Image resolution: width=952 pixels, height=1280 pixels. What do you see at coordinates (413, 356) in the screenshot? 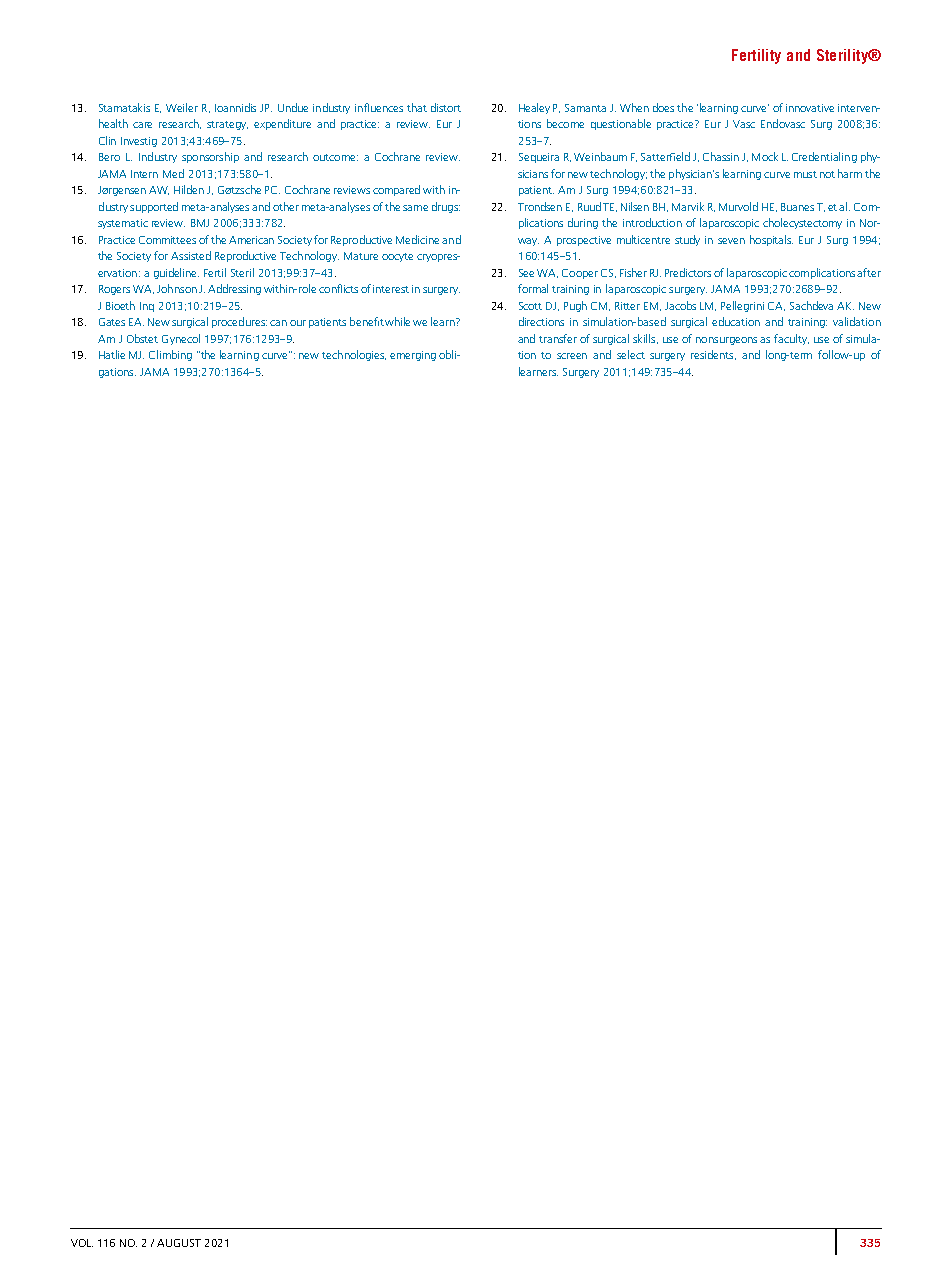
I see `emerging` at bounding box center [413, 356].
